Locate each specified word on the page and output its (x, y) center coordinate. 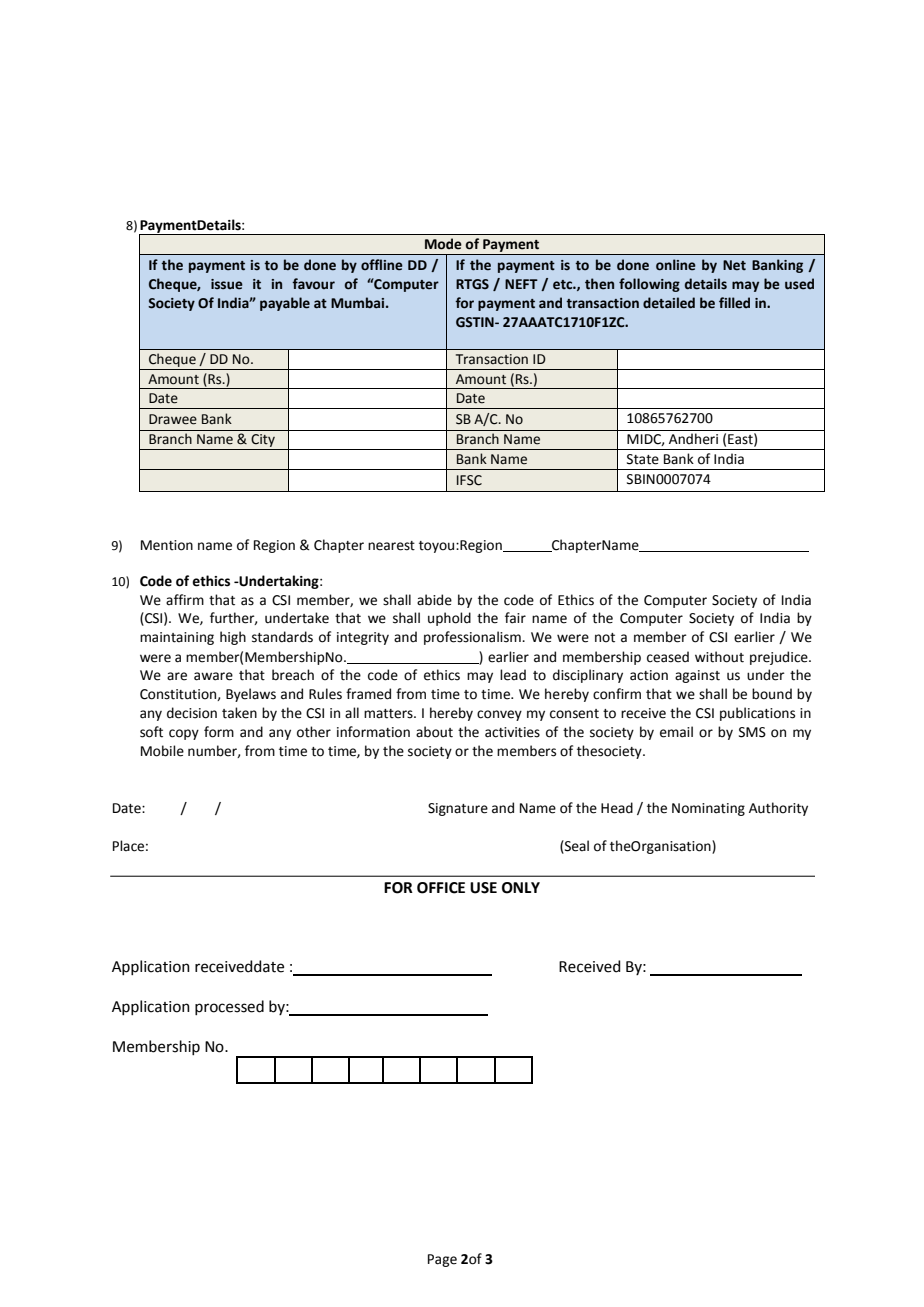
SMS (752, 732)
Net (734, 265)
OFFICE (441, 888)
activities (512, 732)
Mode (443, 244)
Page (442, 1260)
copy (184, 734)
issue (227, 284)
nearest (391, 546)
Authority (778, 809)
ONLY (521, 888)
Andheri (693, 439)
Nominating (708, 809)
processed (229, 1007)
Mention (167, 545)
